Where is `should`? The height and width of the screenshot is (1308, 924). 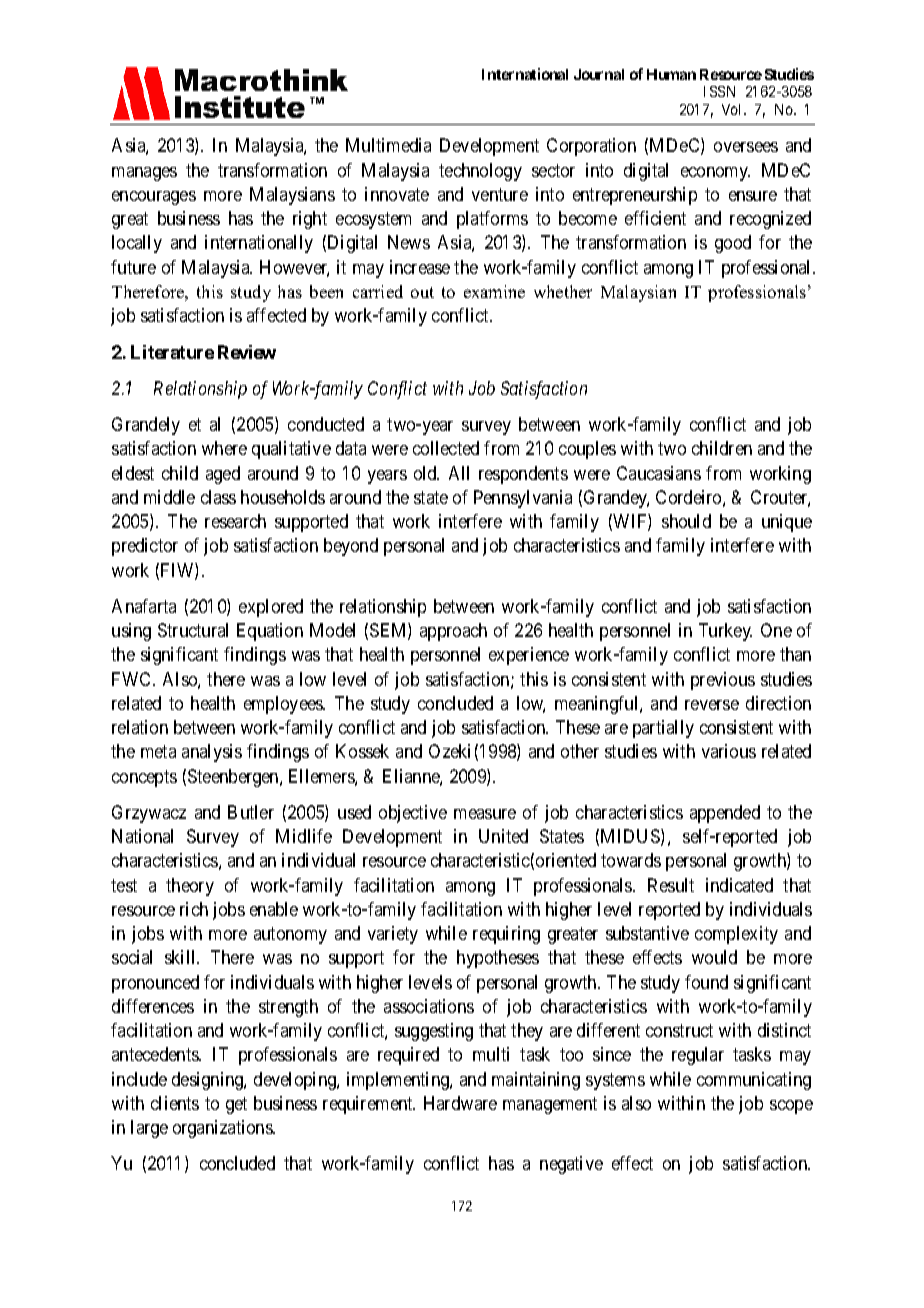
should is located at coordinates (686, 521).
